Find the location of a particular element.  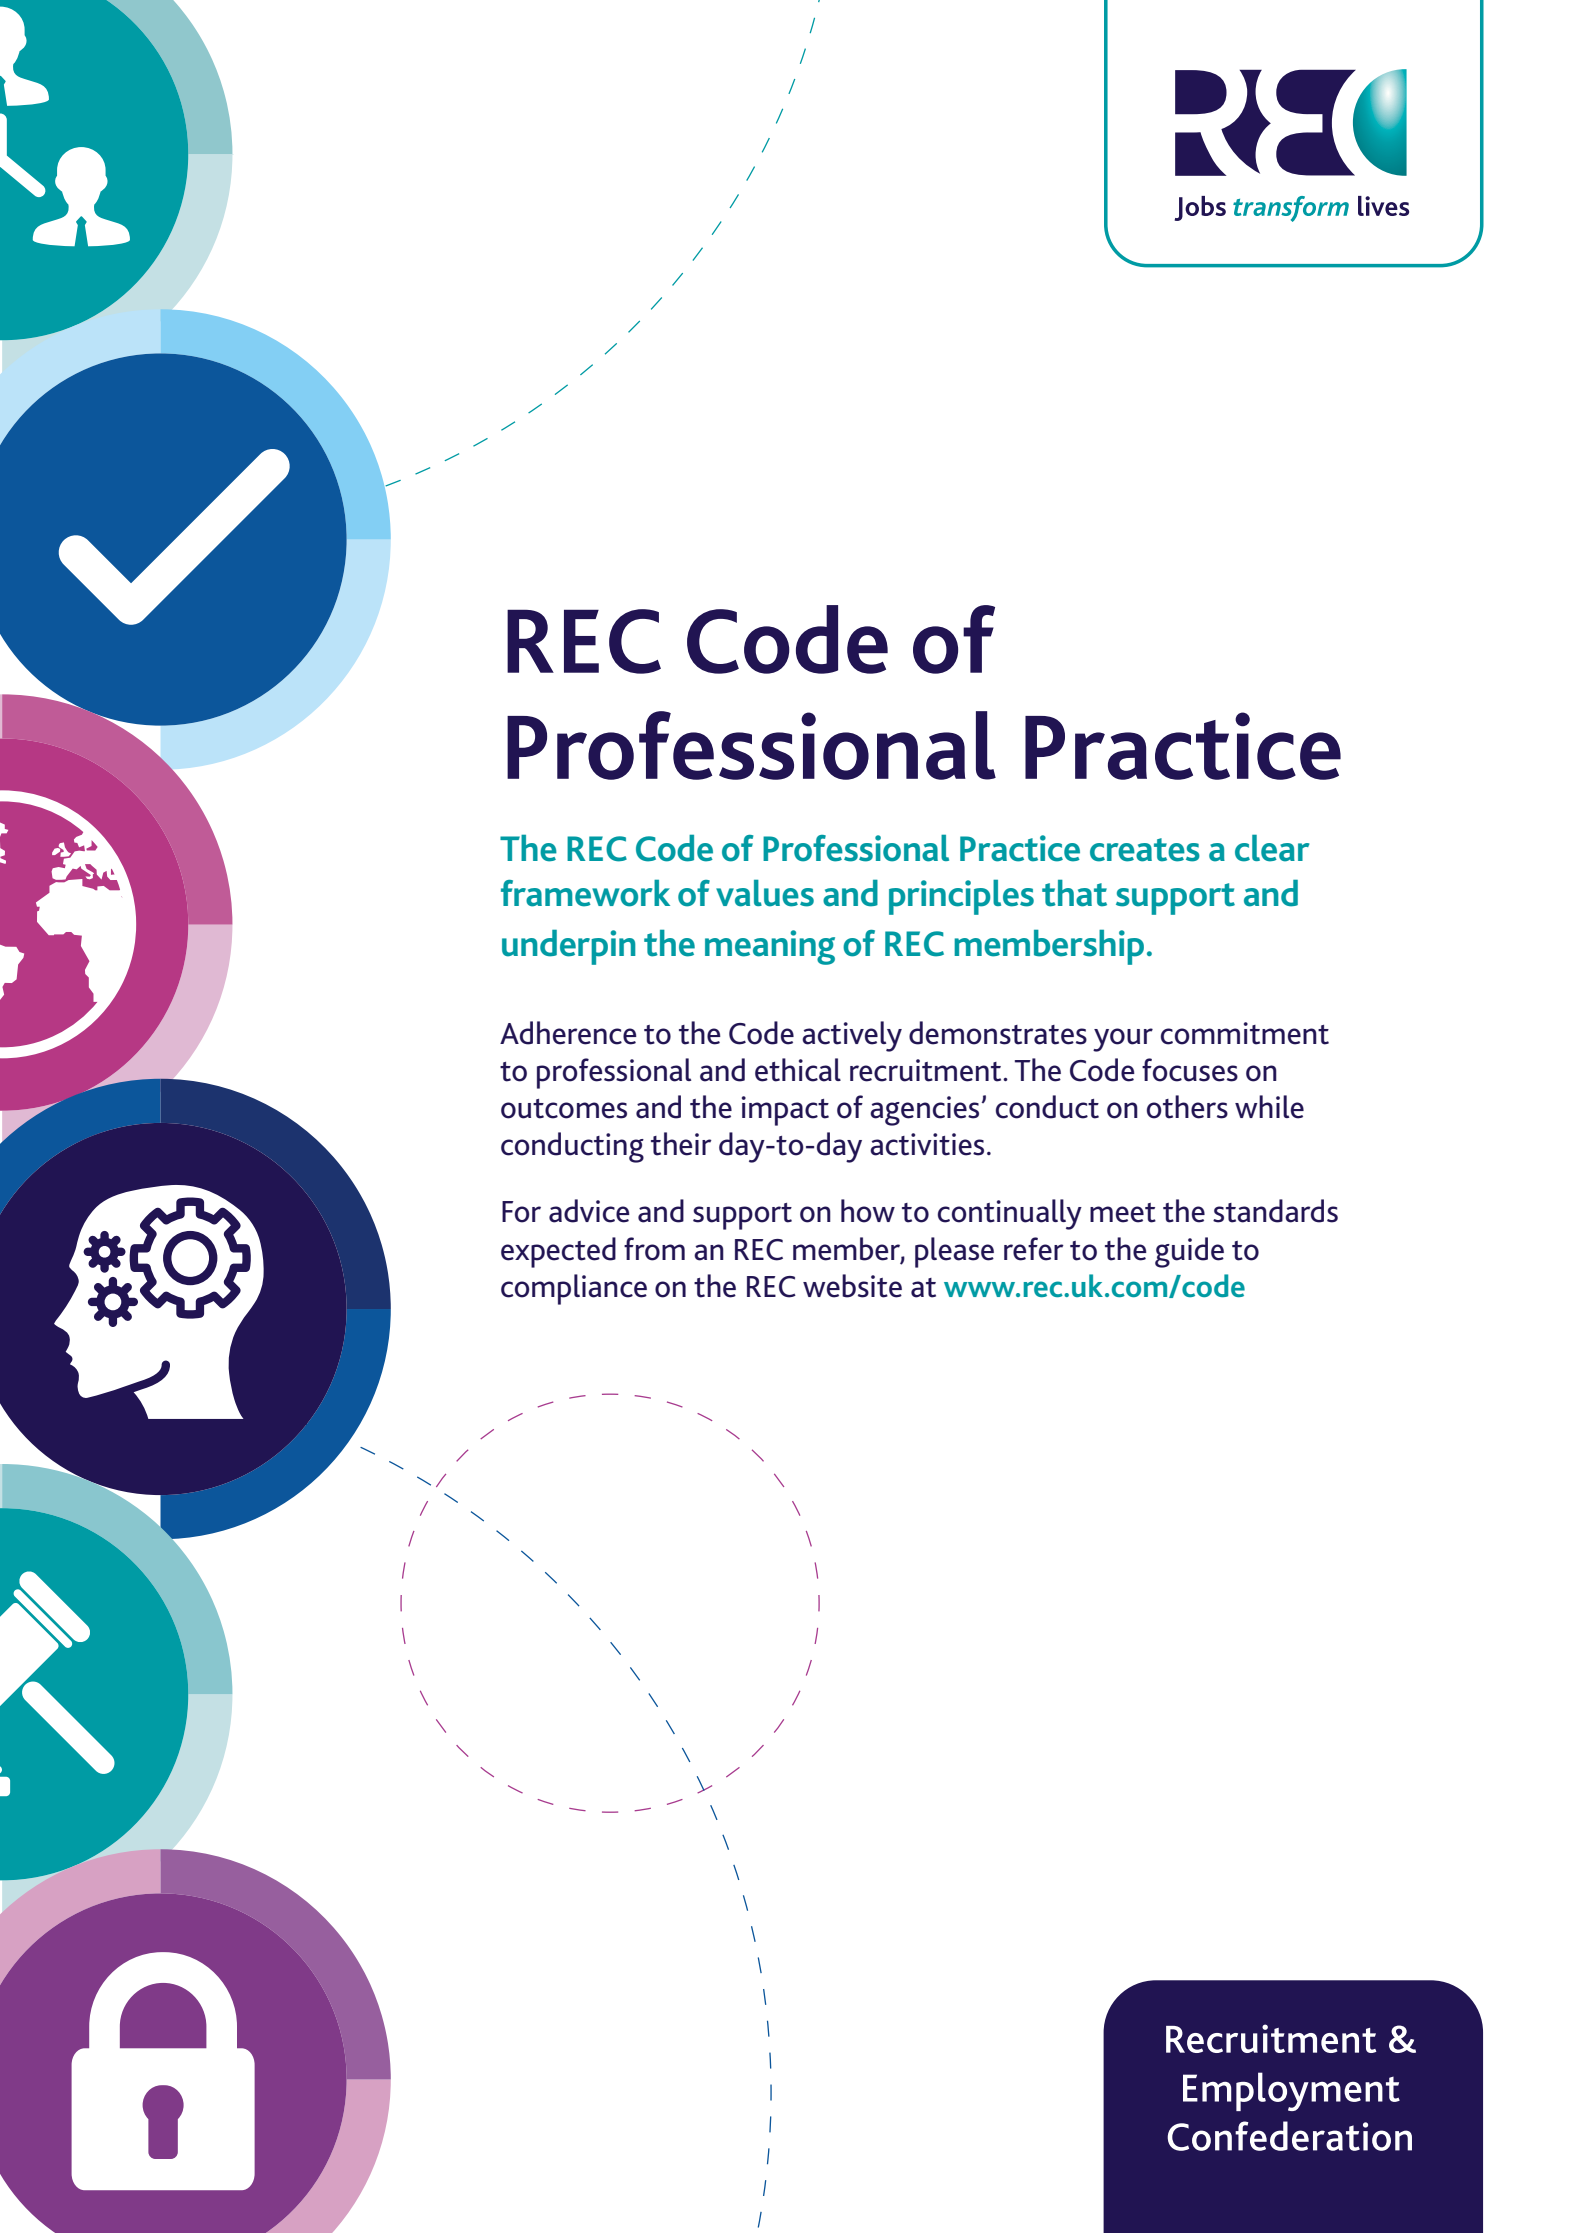

meaning is located at coordinates (770, 947).
